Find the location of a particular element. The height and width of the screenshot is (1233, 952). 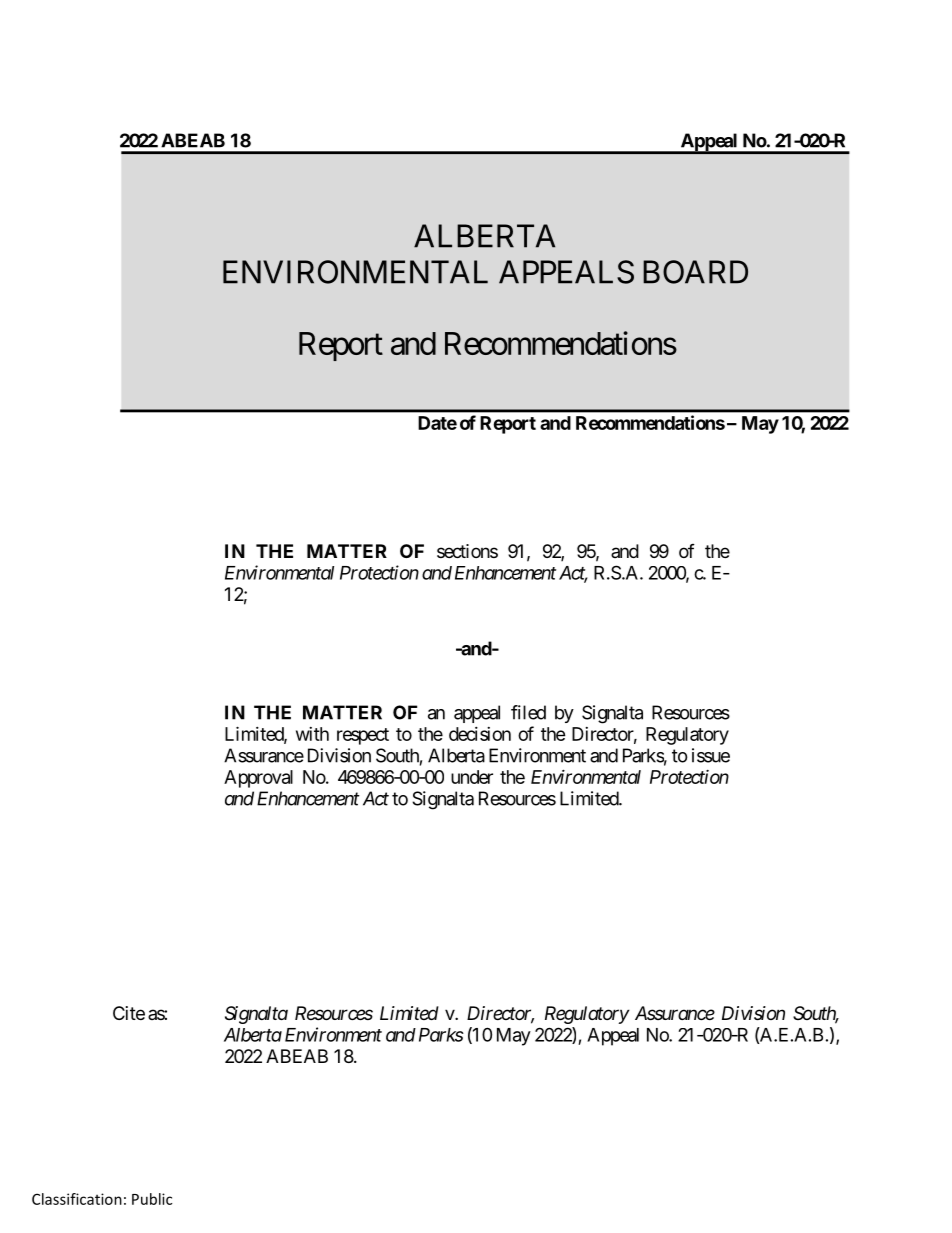

under is located at coordinates (472, 777).
